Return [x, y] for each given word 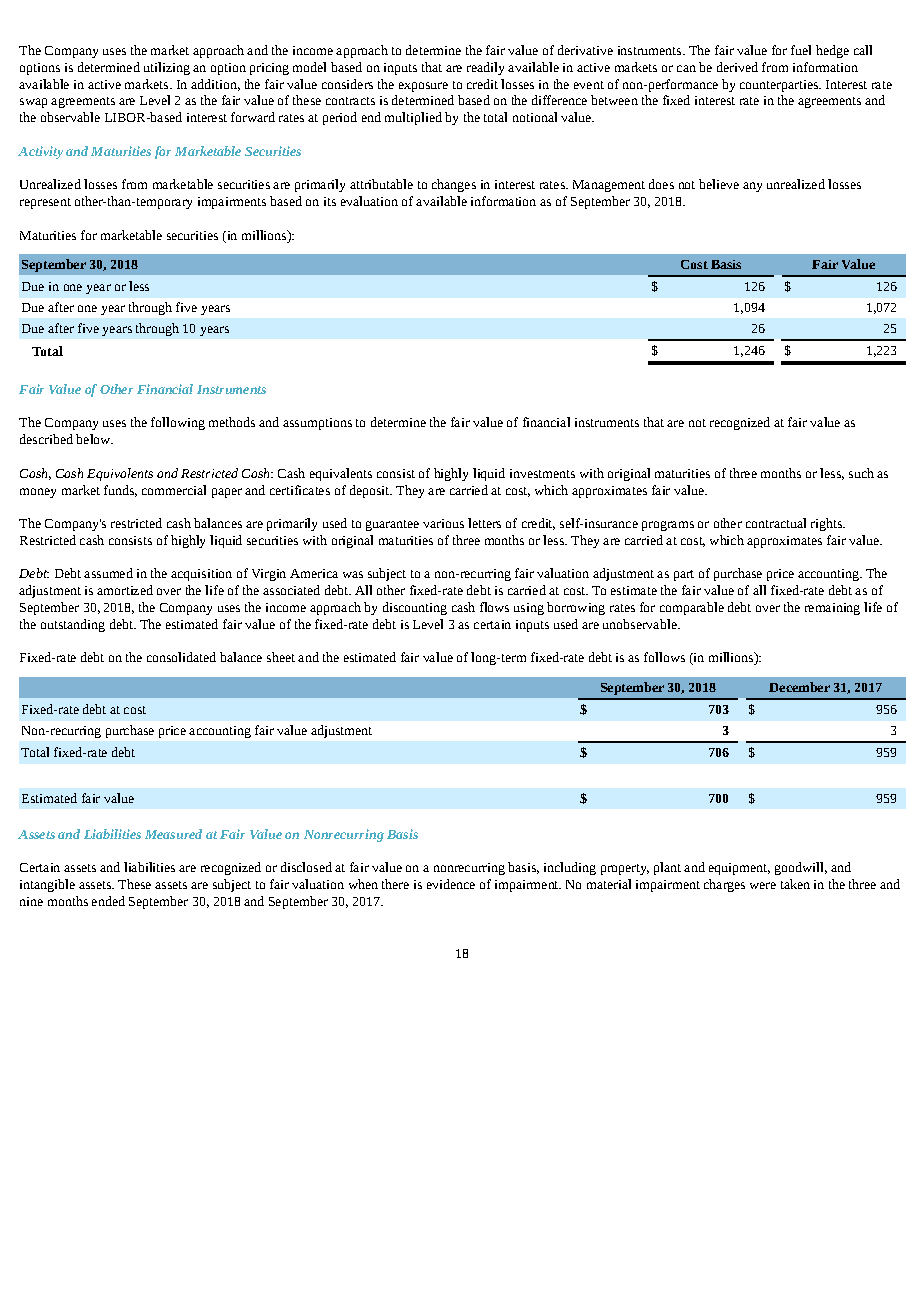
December [799, 687]
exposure [423, 87]
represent [45, 203]
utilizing [167, 68]
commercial [174, 490]
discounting [415, 608]
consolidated [181, 657]
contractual [776, 523]
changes [454, 185]
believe [719, 184]
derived [737, 67]
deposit [371, 491]
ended [108, 901]
